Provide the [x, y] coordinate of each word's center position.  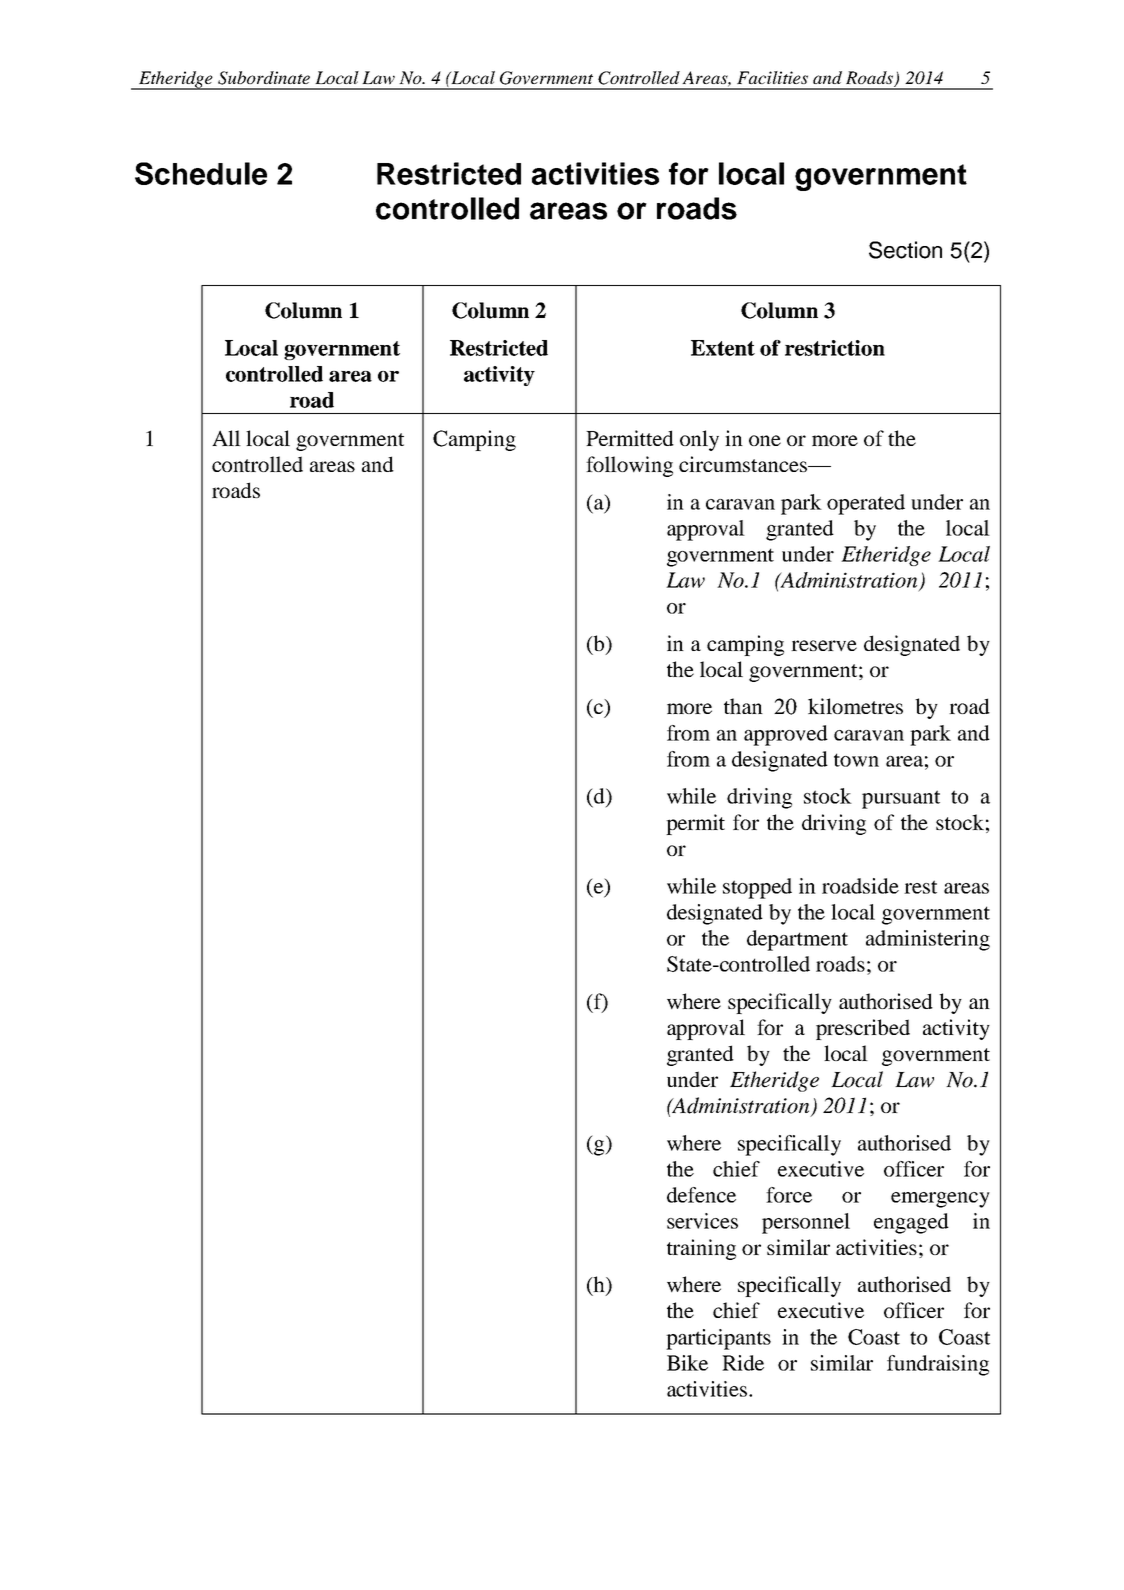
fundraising [938, 1365]
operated [866, 504]
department [797, 940]
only [699, 440]
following [629, 466]
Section [905, 250]
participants [718, 1339]
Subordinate [264, 78]
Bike [687, 1363]
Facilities [772, 77]
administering [928, 940]
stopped [757, 888]
